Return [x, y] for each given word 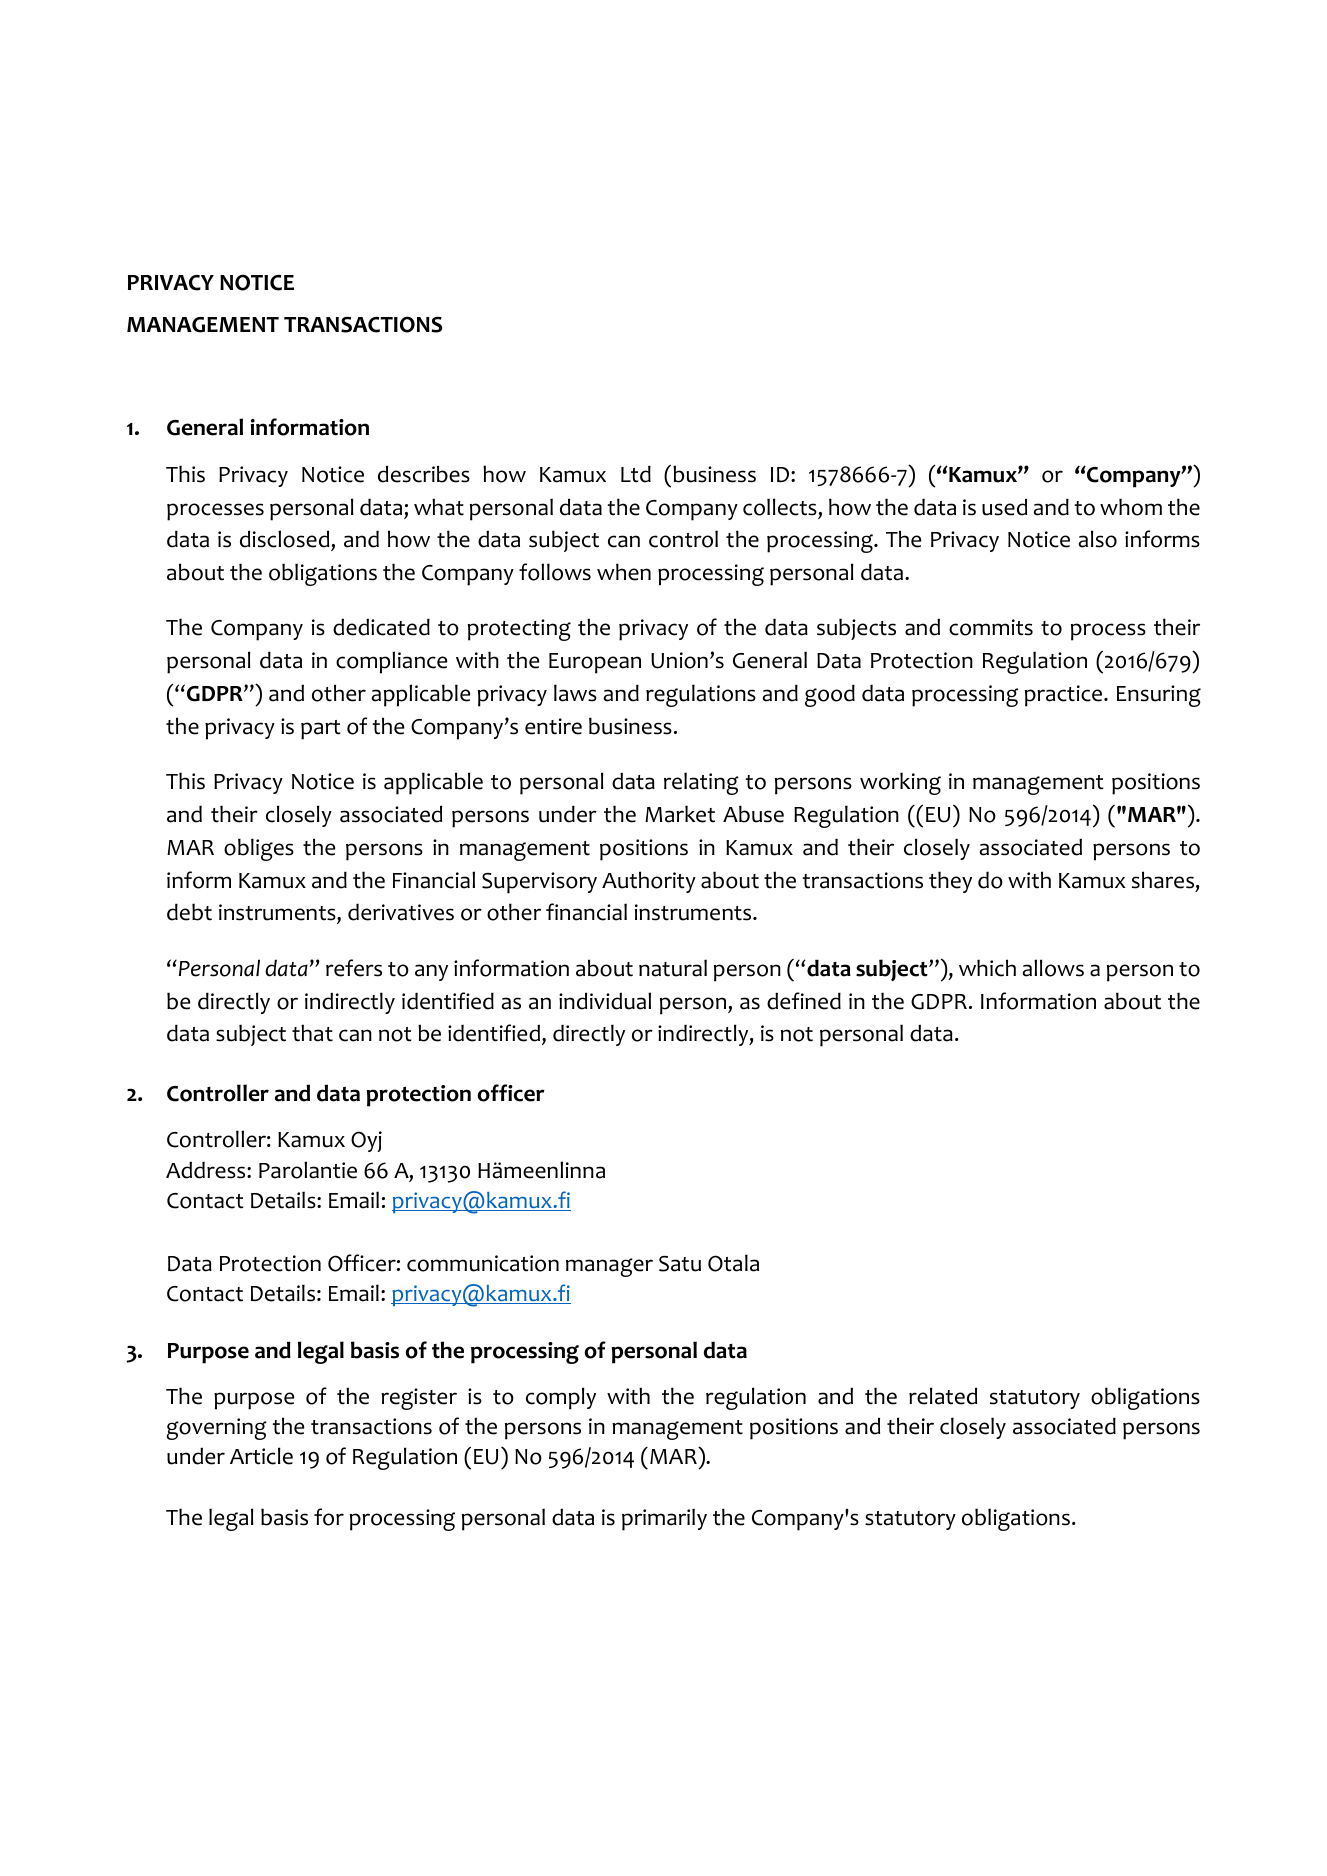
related [943, 1396]
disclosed [286, 540]
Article [261, 1456]
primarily [664, 1519]
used [1004, 507]
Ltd [636, 474]
